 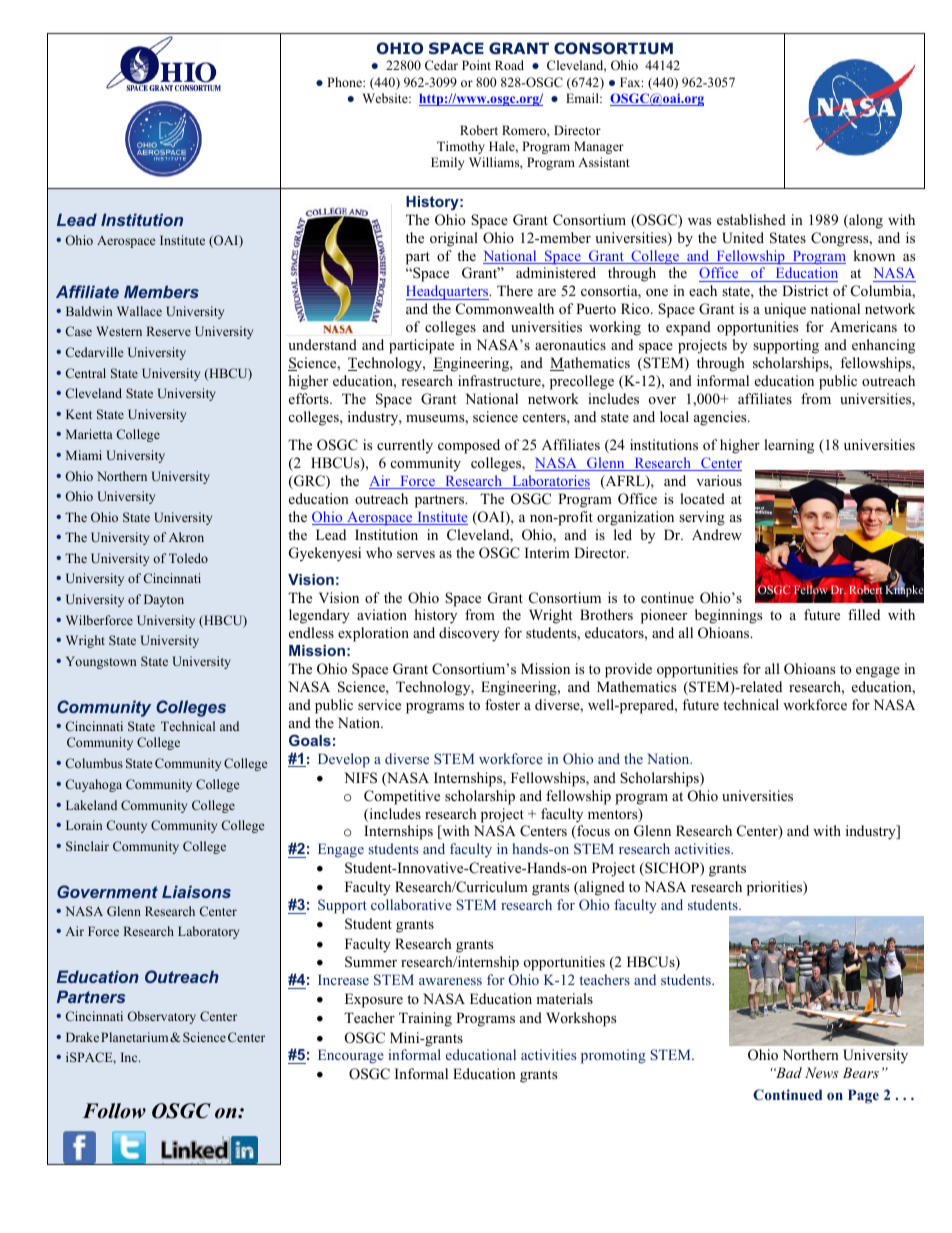 What do you see at coordinates (114, 1111) in the screenshot?
I see `Follow` at bounding box center [114, 1111].
